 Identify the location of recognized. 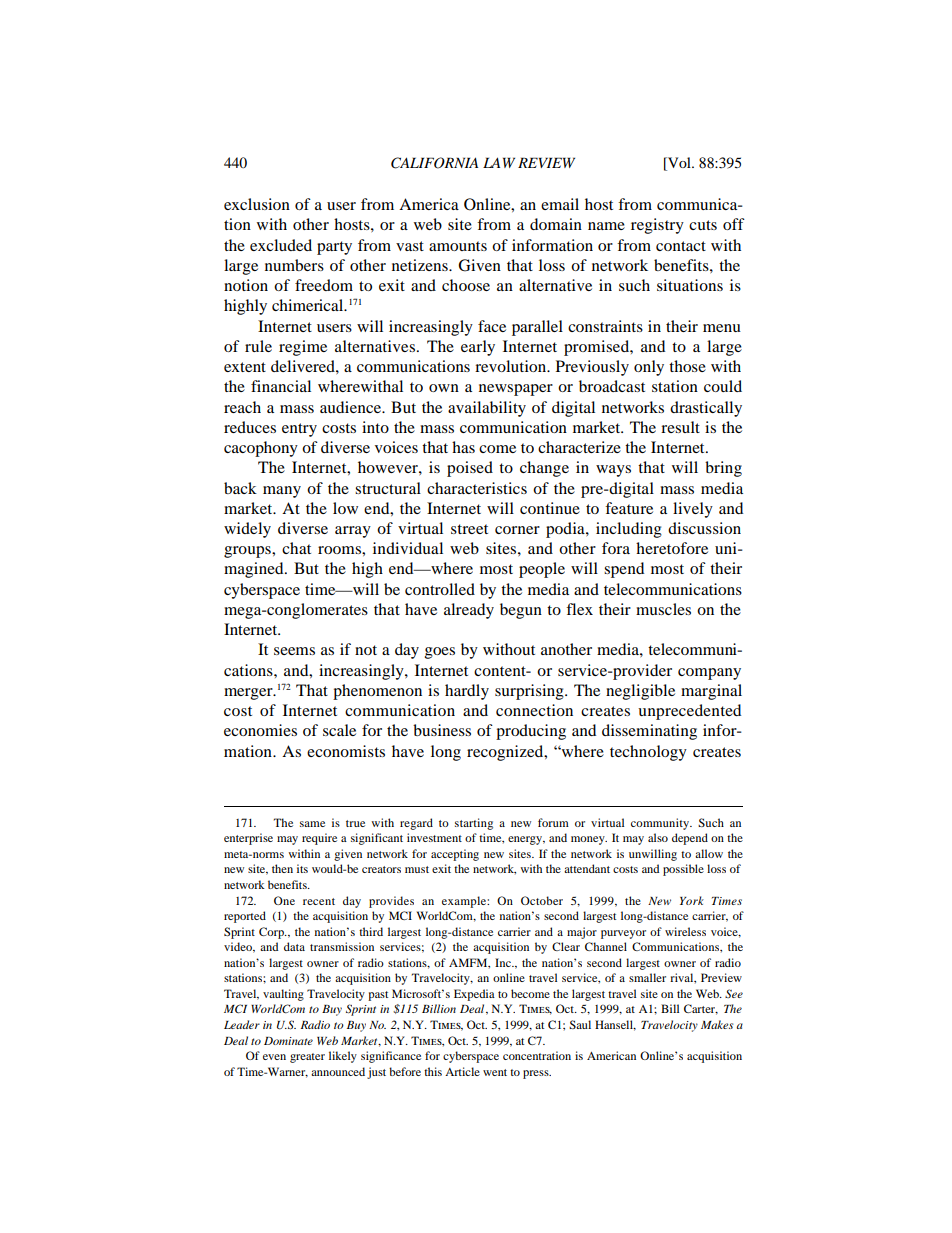
(506, 753).
